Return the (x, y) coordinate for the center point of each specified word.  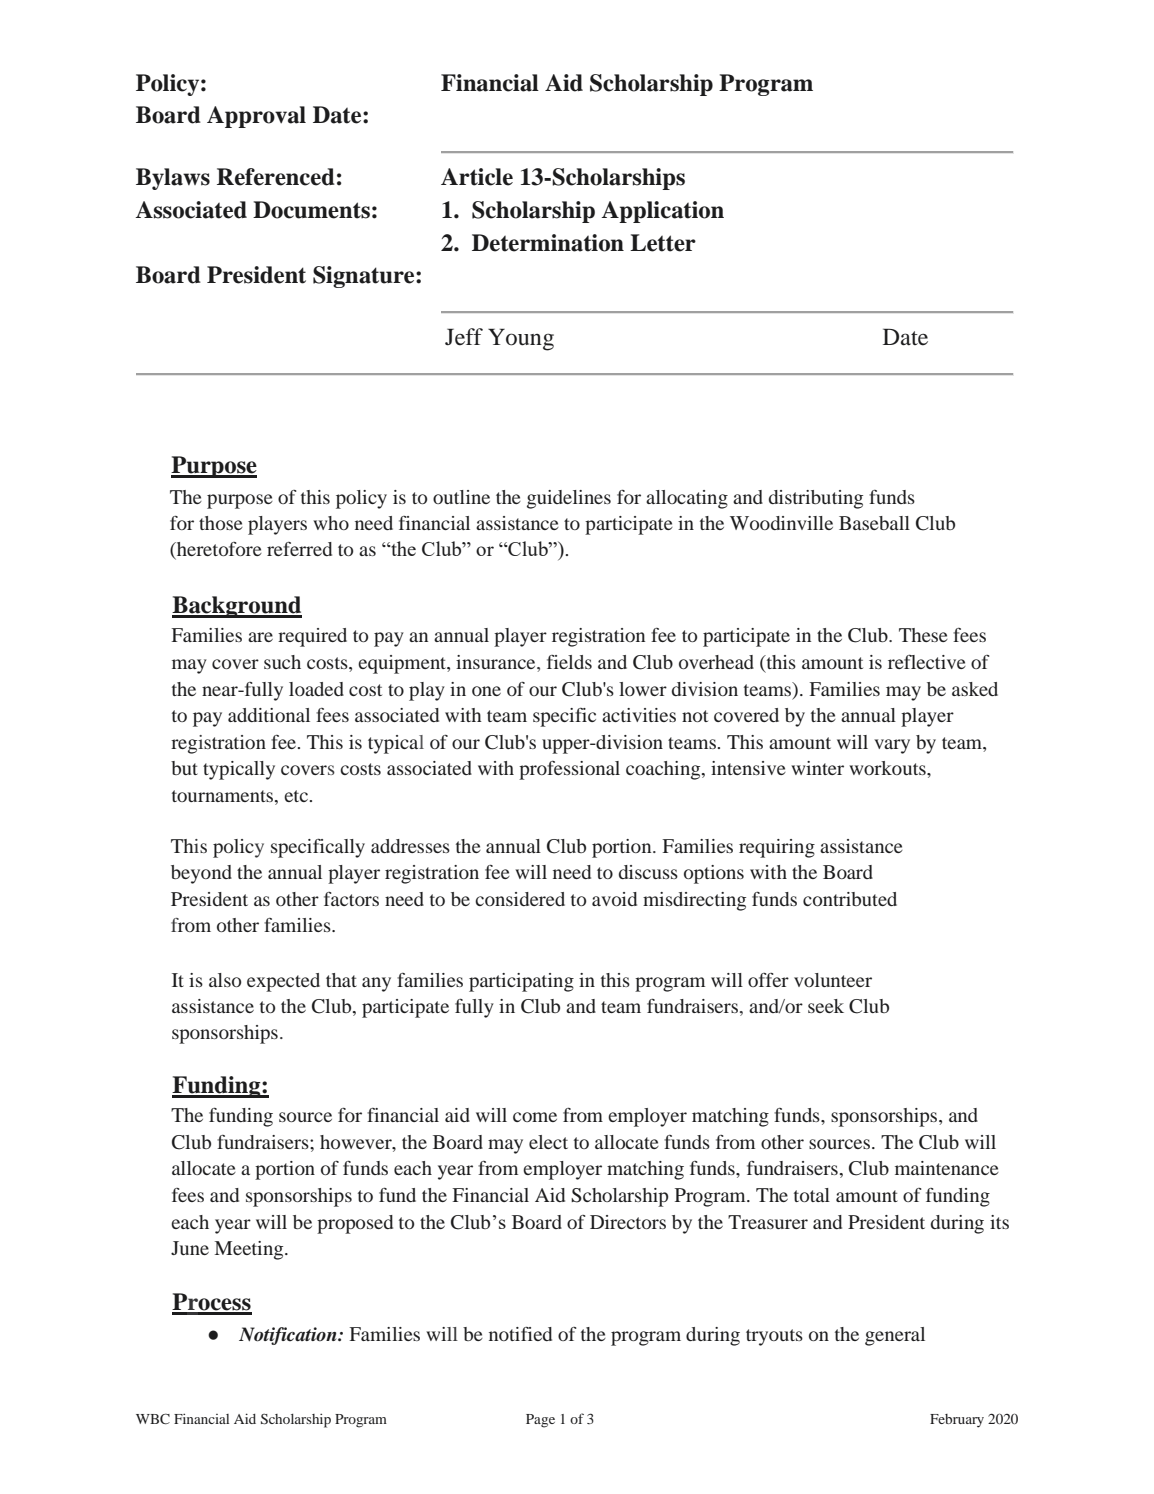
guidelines (569, 499)
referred (299, 549)
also (225, 980)
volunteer (833, 980)
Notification (289, 1336)
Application (663, 212)
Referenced (276, 177)
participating (521, 982)
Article (477, 177)
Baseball (874, 523)
